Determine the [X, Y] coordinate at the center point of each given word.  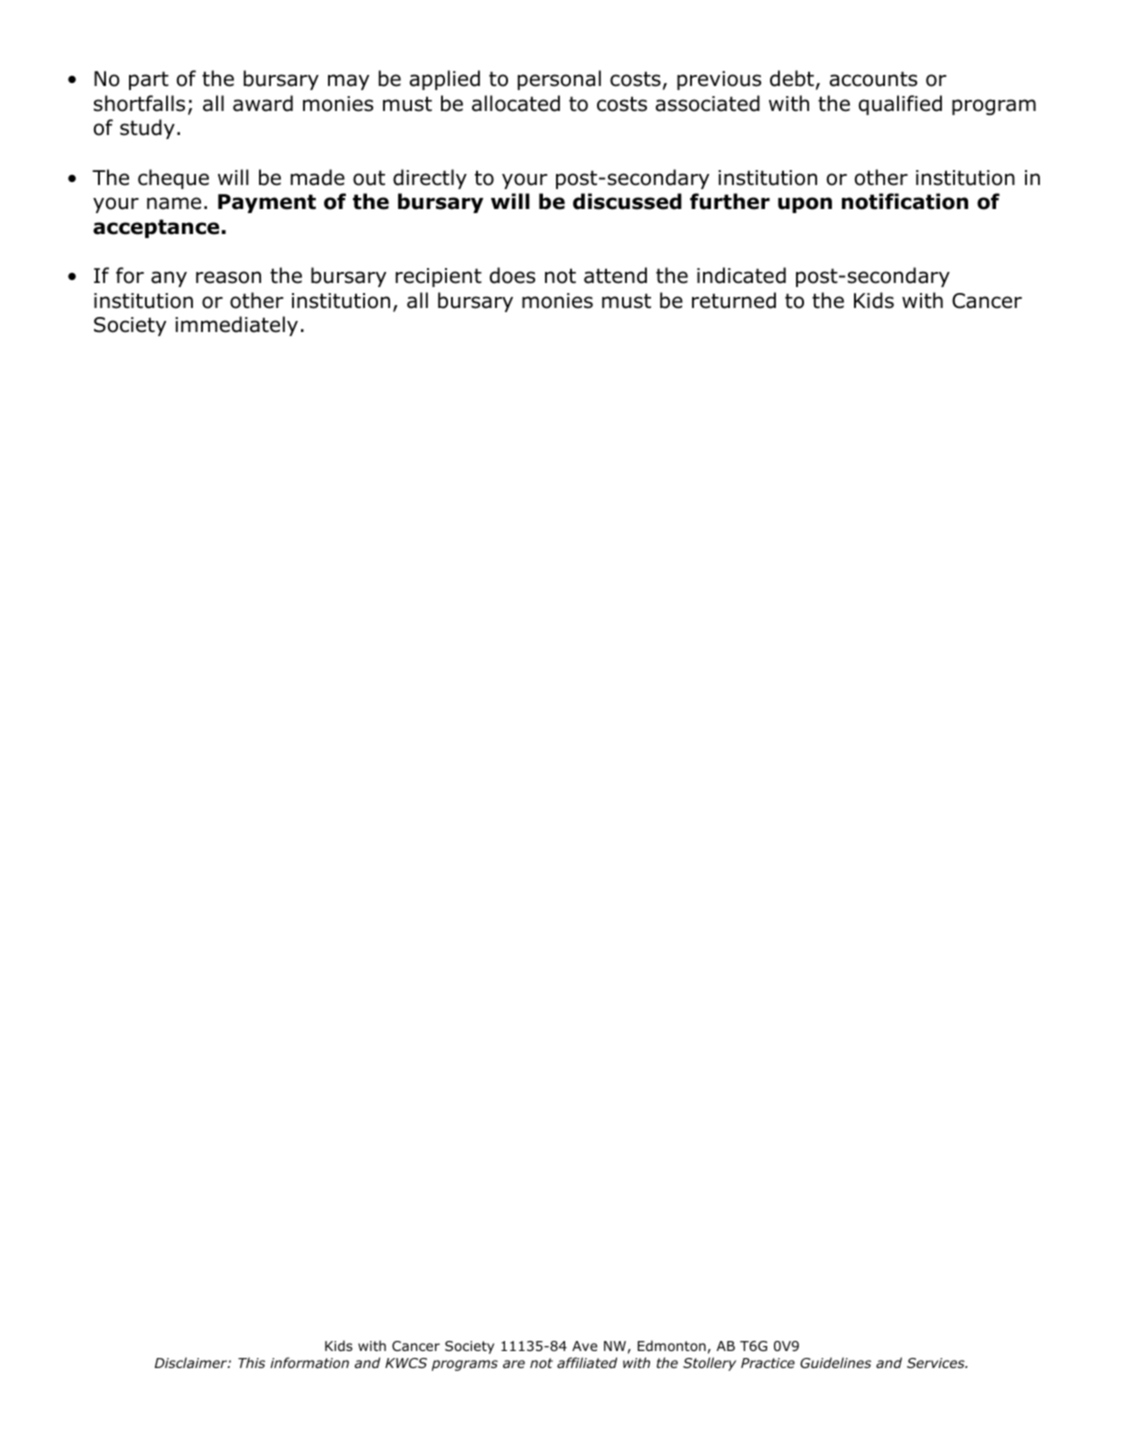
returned [734, 300]
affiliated [587, 1362]
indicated [741, 275]
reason [228, 277]
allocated [516, 103]
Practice [768, 1363]
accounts [873, 79]
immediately [236, 326]
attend [615, 275]
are [514, 1364]
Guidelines [835, 1362]
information [309, 1362]
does [512, 275]
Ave [584, 1346]
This [251, 1362]
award [263, 103]
